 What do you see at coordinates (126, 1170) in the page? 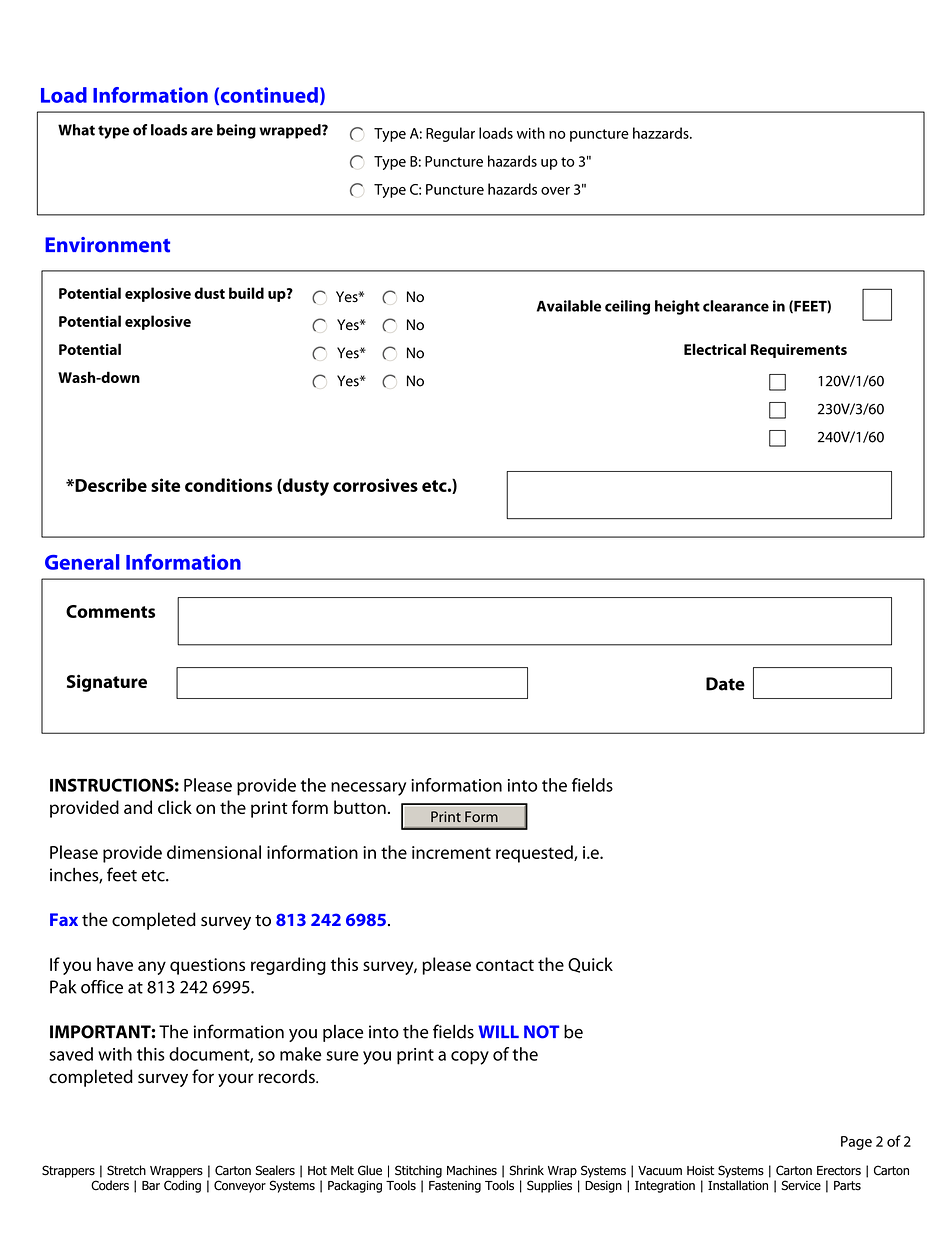
I see `Stretch` at bounding box center [126, 1170].
